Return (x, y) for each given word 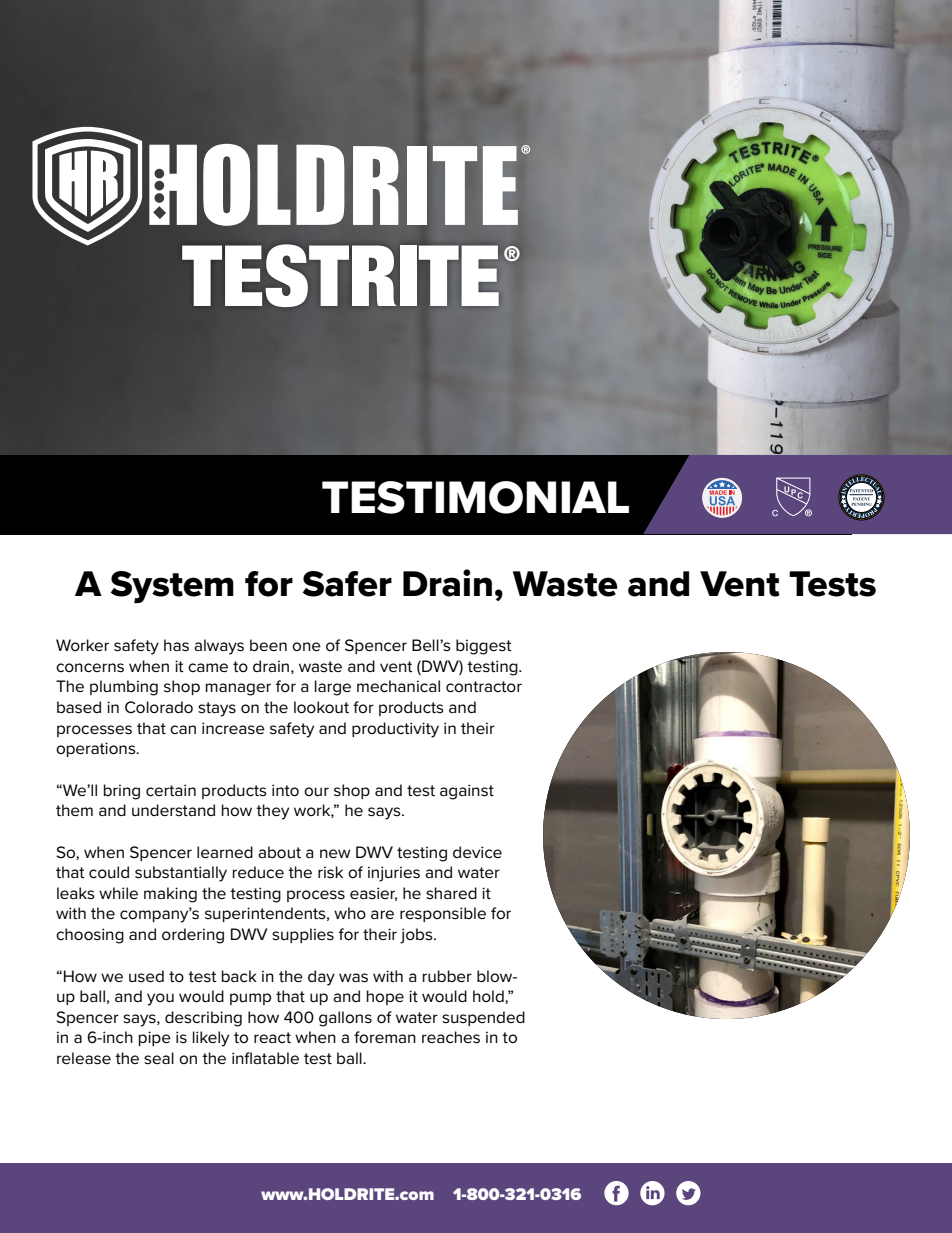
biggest (484, 647)
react (272, 1037)
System (172, 587)
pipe (155, 1038)
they (272, 812)
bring (122, 792)
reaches (451, 1037)
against (467, 792)
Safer (347, 584)
